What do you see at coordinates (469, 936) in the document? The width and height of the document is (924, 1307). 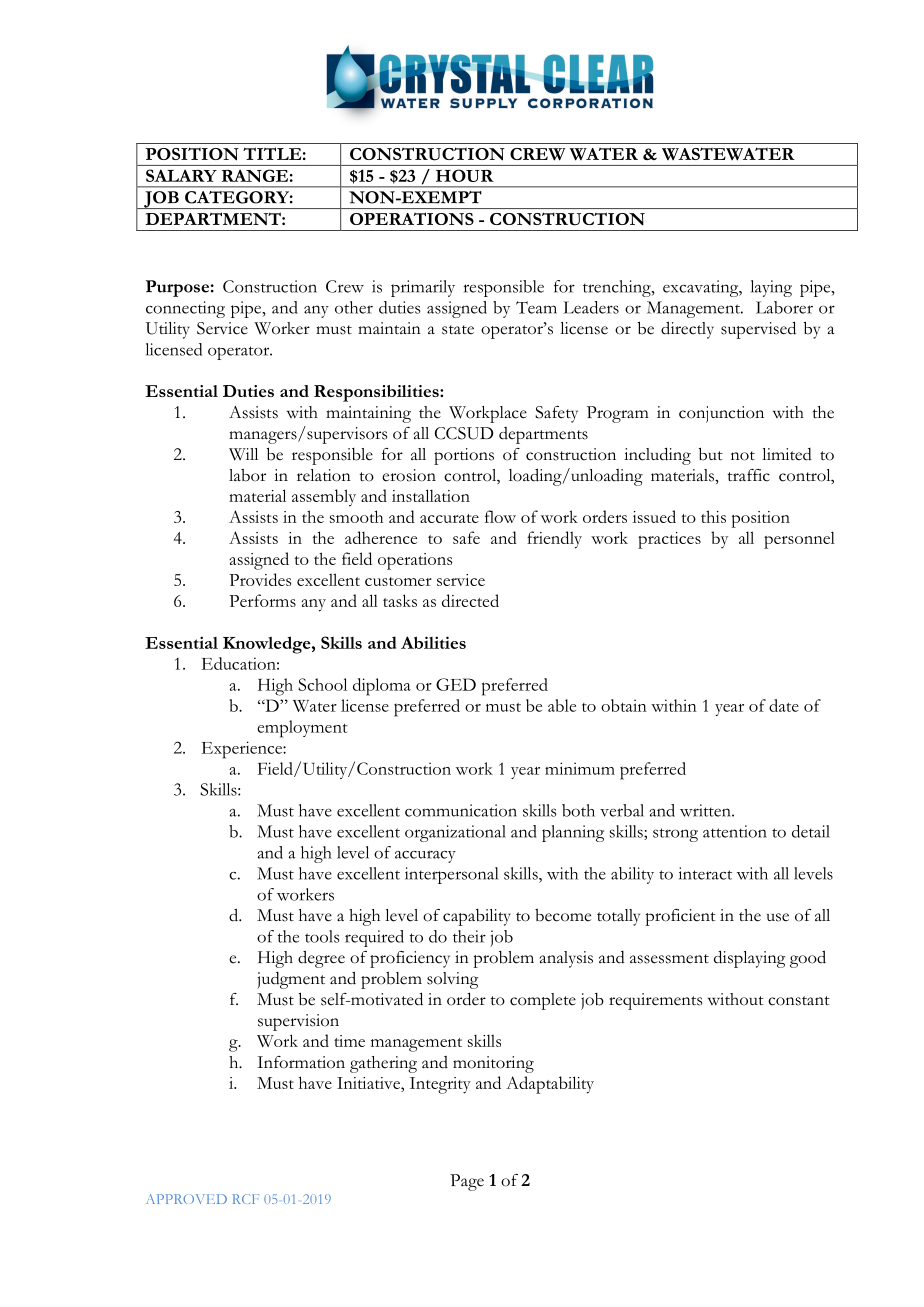 I see `their` at bounding box center [469, 936].
